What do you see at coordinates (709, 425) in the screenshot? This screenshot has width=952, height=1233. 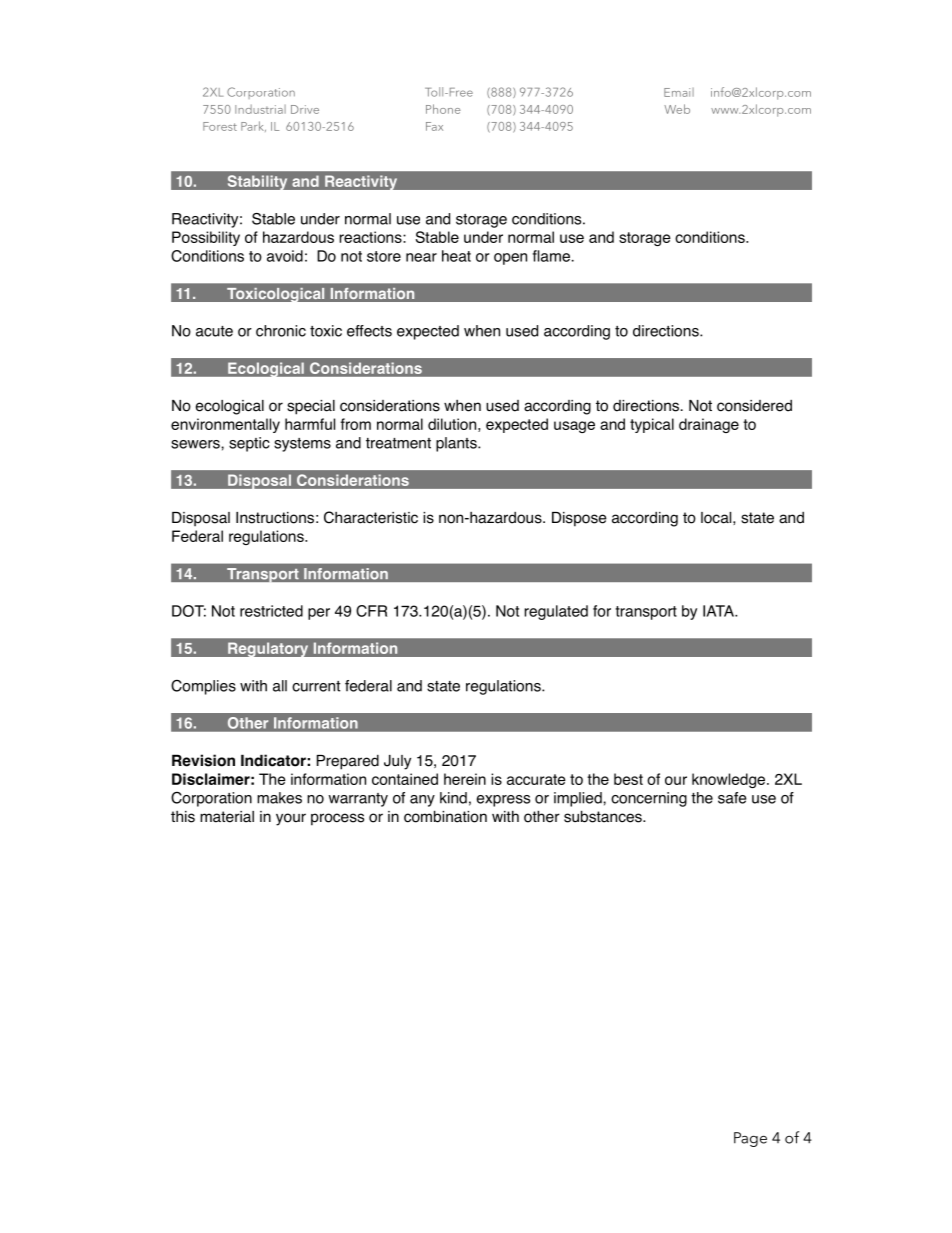 I see `drainage` at bounding box center [709, 425].
